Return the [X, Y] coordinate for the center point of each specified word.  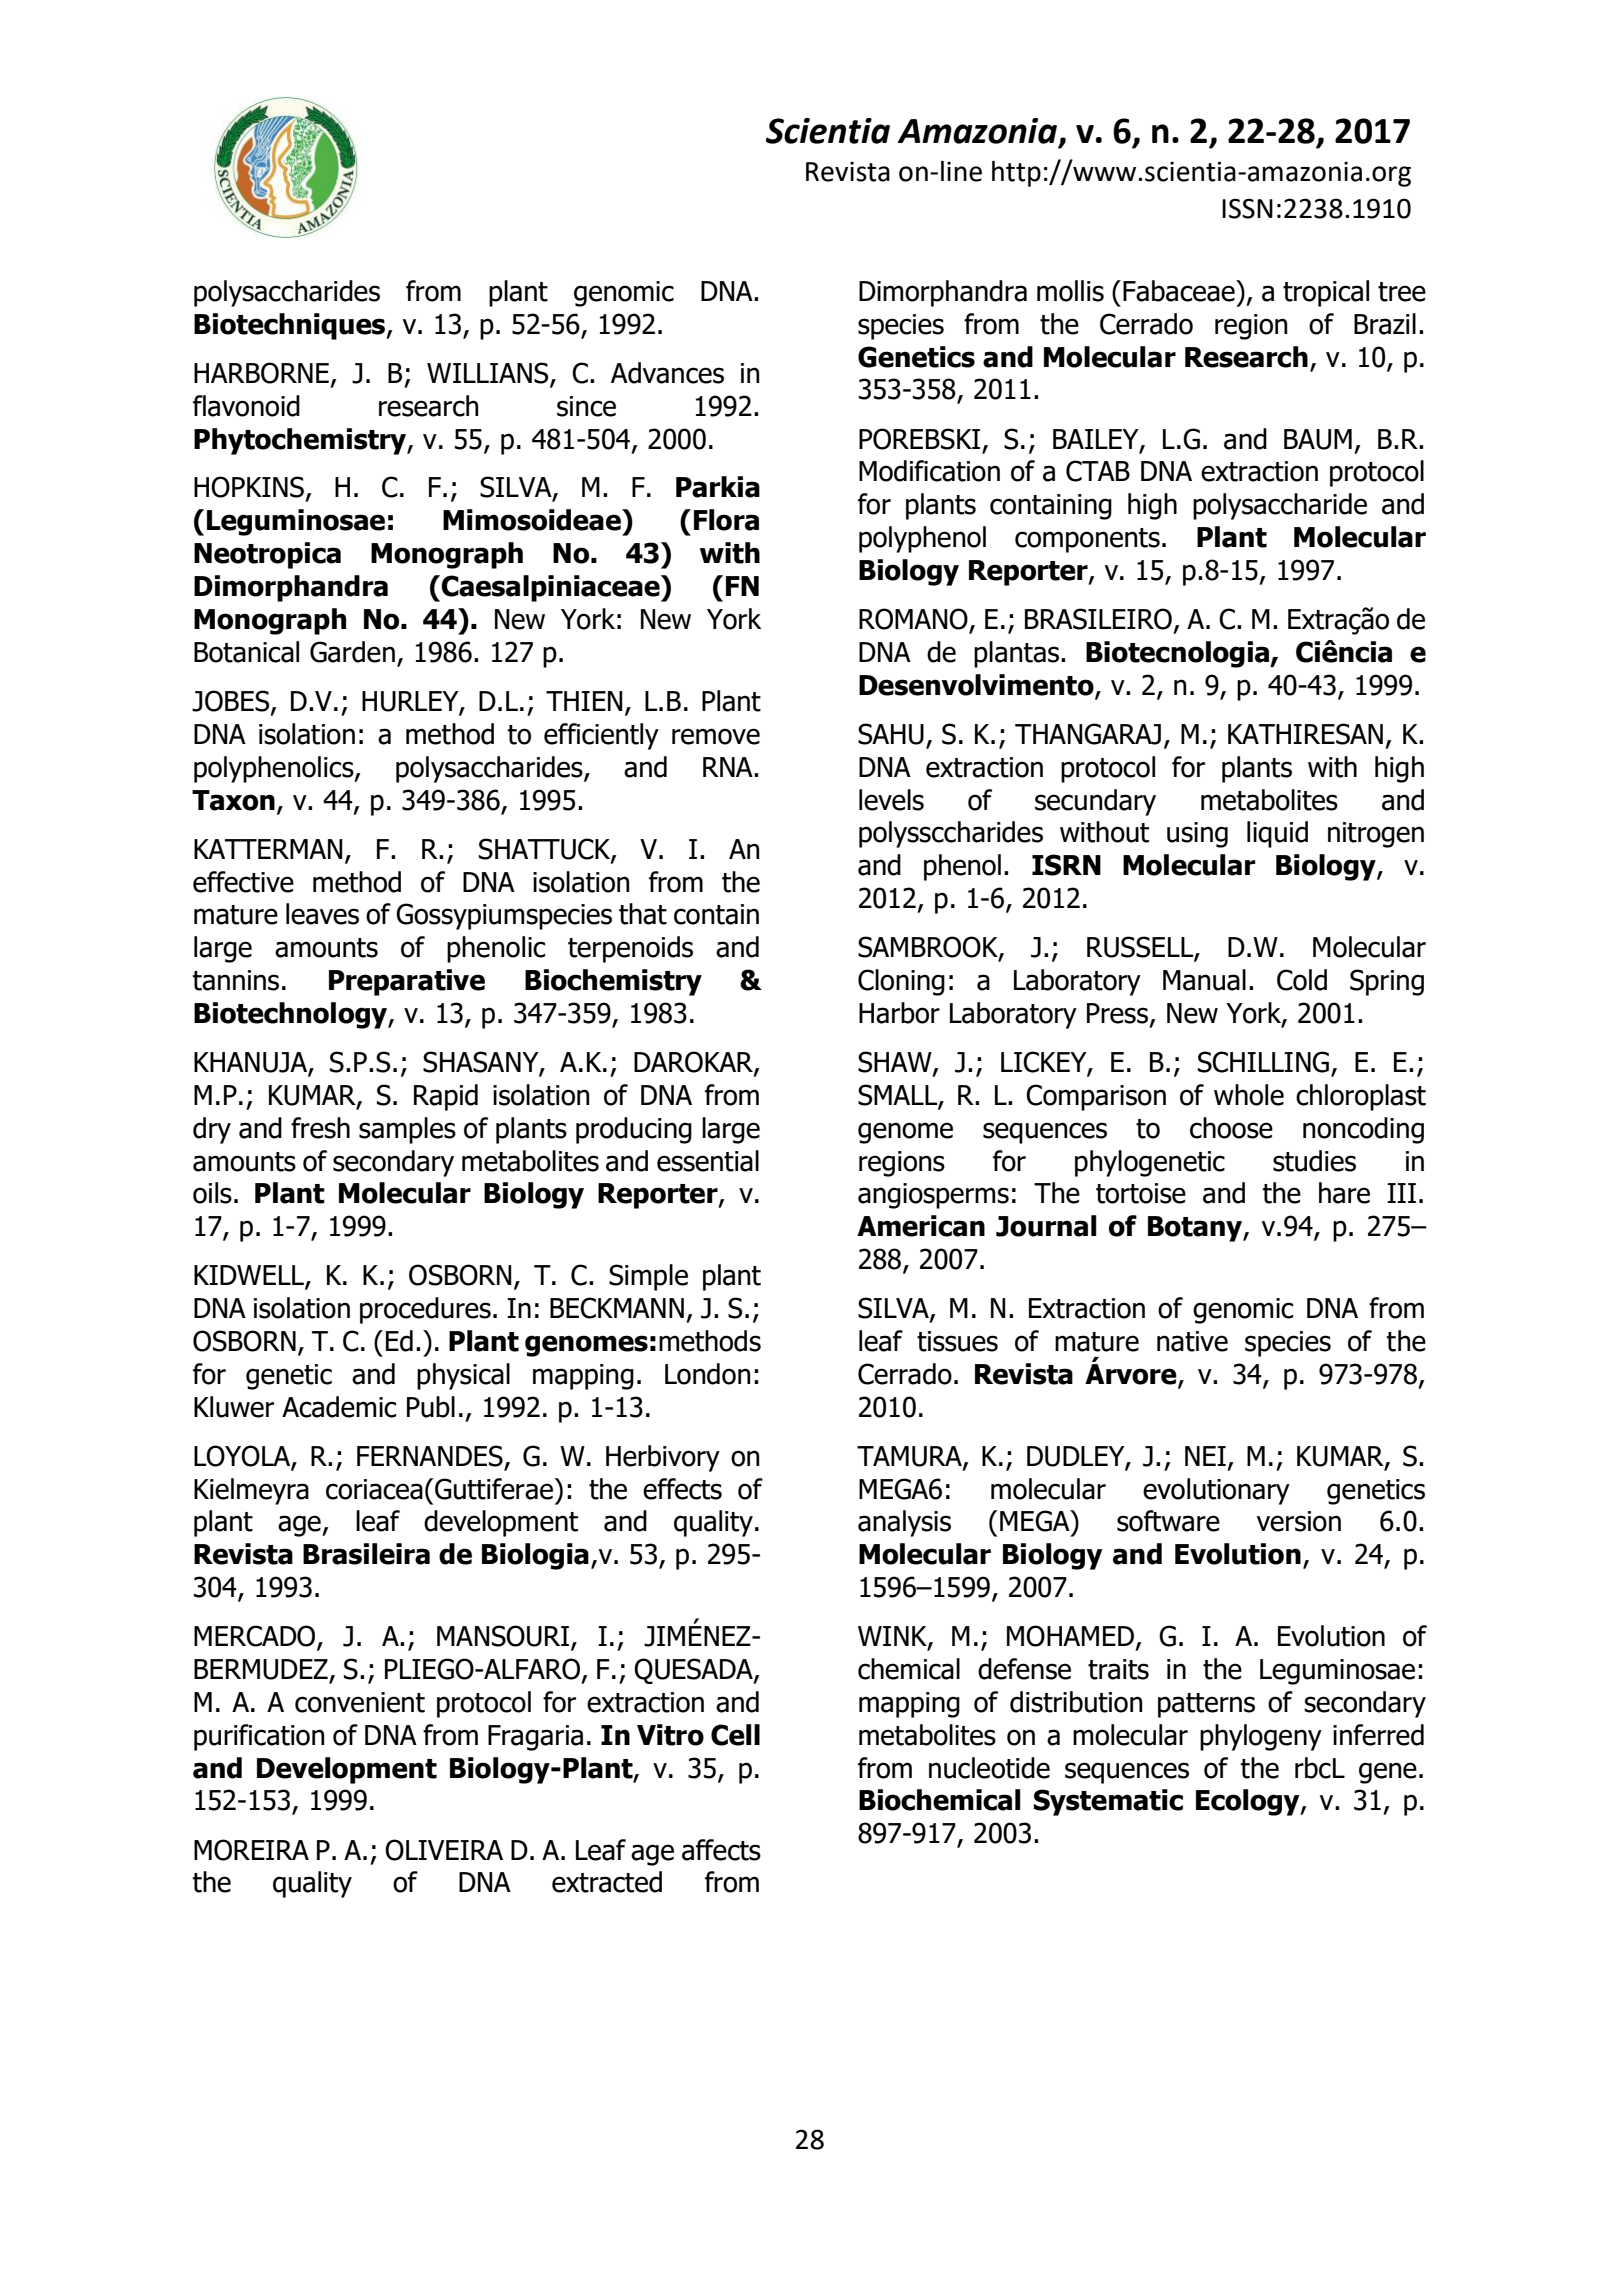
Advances [667, 373]
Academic [339, 1407]
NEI [1205, 1456]
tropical [1326, 293]
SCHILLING [1265, 1063]
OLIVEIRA [444, 1850]
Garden [352, 652]
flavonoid [246, 406]
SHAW [896, 1063]
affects [721, 1850]
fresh [320, 1128]
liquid [1277, 834]
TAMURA [910, 1457]
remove [716, 736]
